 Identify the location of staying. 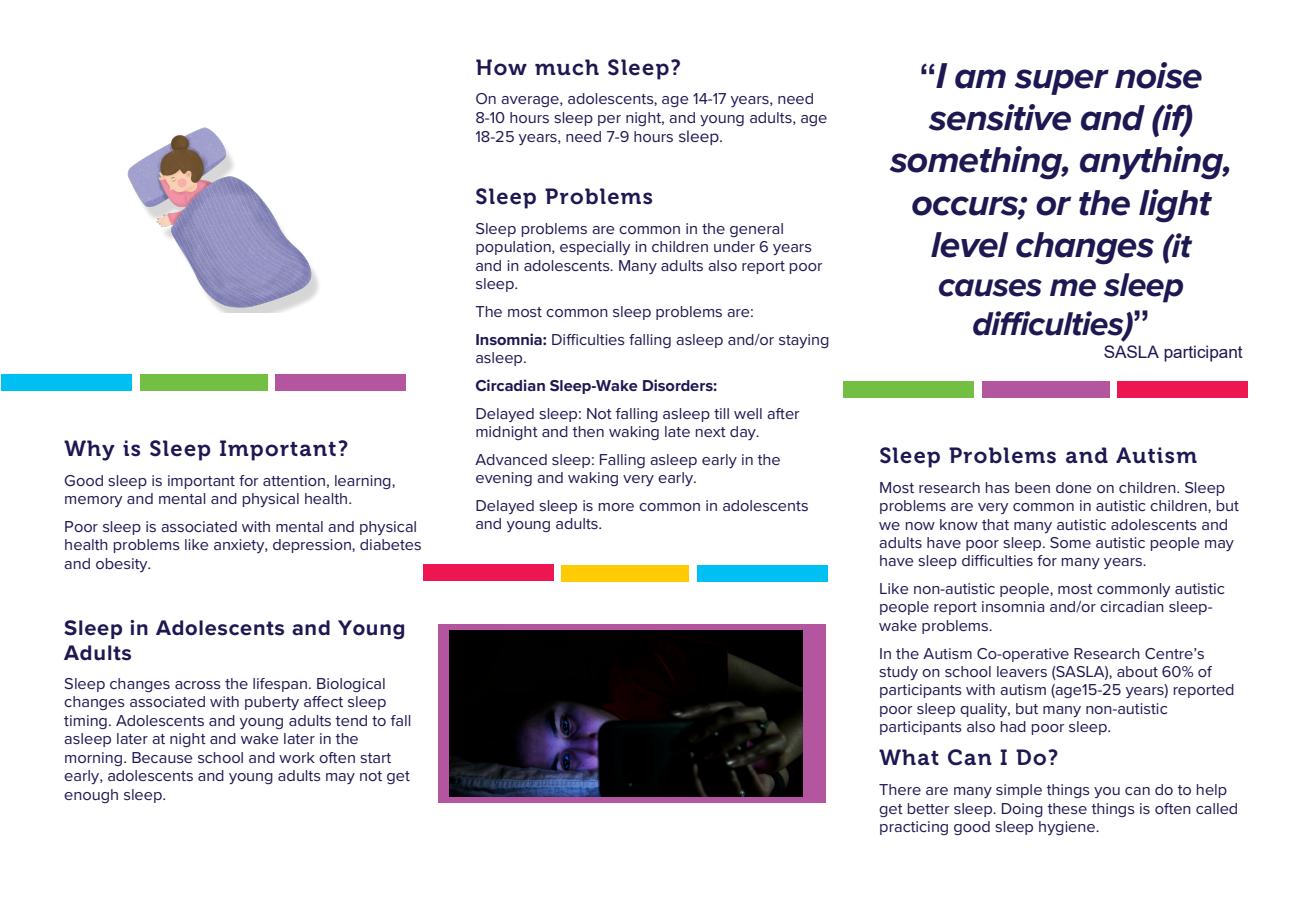
(804, 341).
